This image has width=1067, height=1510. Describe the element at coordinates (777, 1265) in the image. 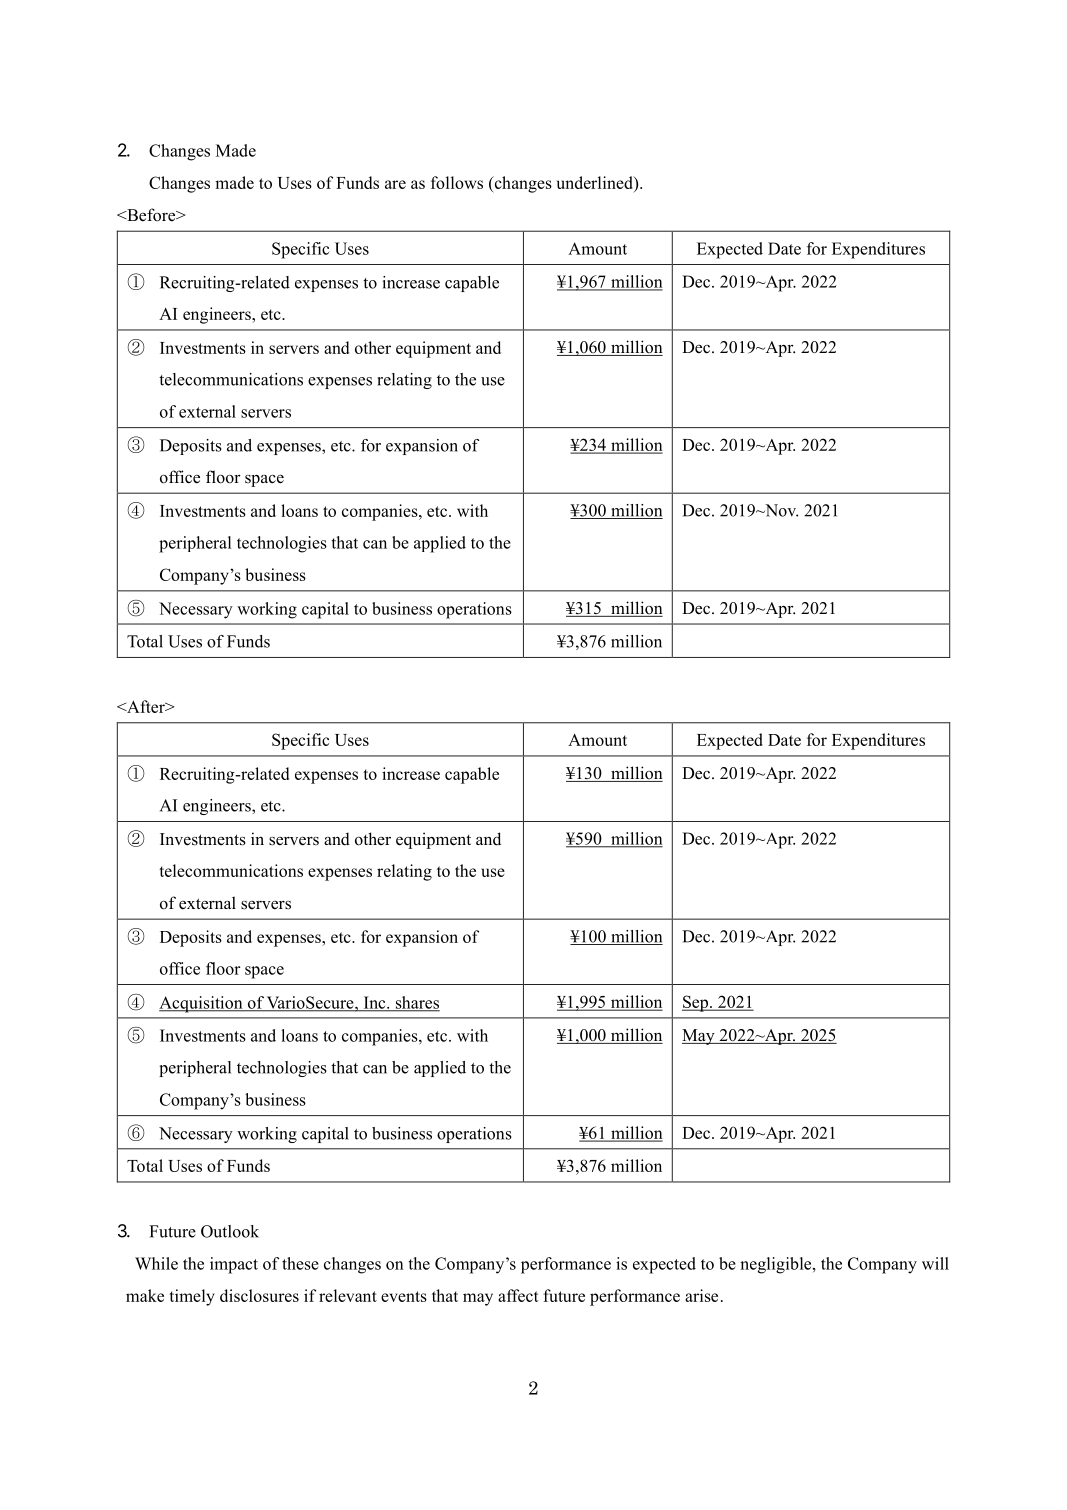

I see `negligible` at that location.
